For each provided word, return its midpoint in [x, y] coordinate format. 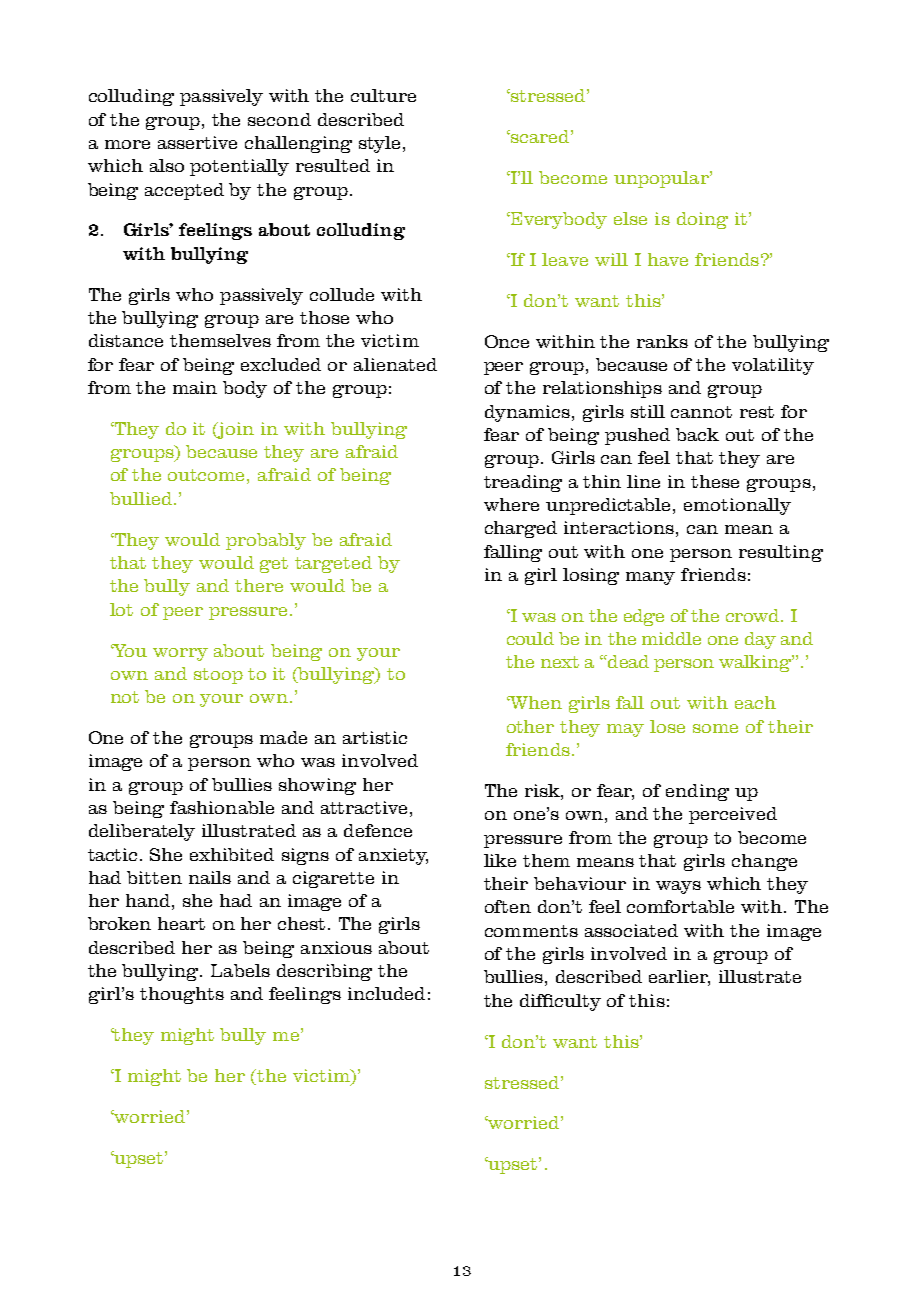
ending [697, 792]
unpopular [662, 179]
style [381, 144]
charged [521, 529]
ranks [662, 341]
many [650, 578]
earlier [679, 978]
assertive [197, 142]
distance [126, 340]
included [386, 993]
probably [266, 541]
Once [507, 341]
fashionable [222, 807]
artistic [375, 737]
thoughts [182, 995]
